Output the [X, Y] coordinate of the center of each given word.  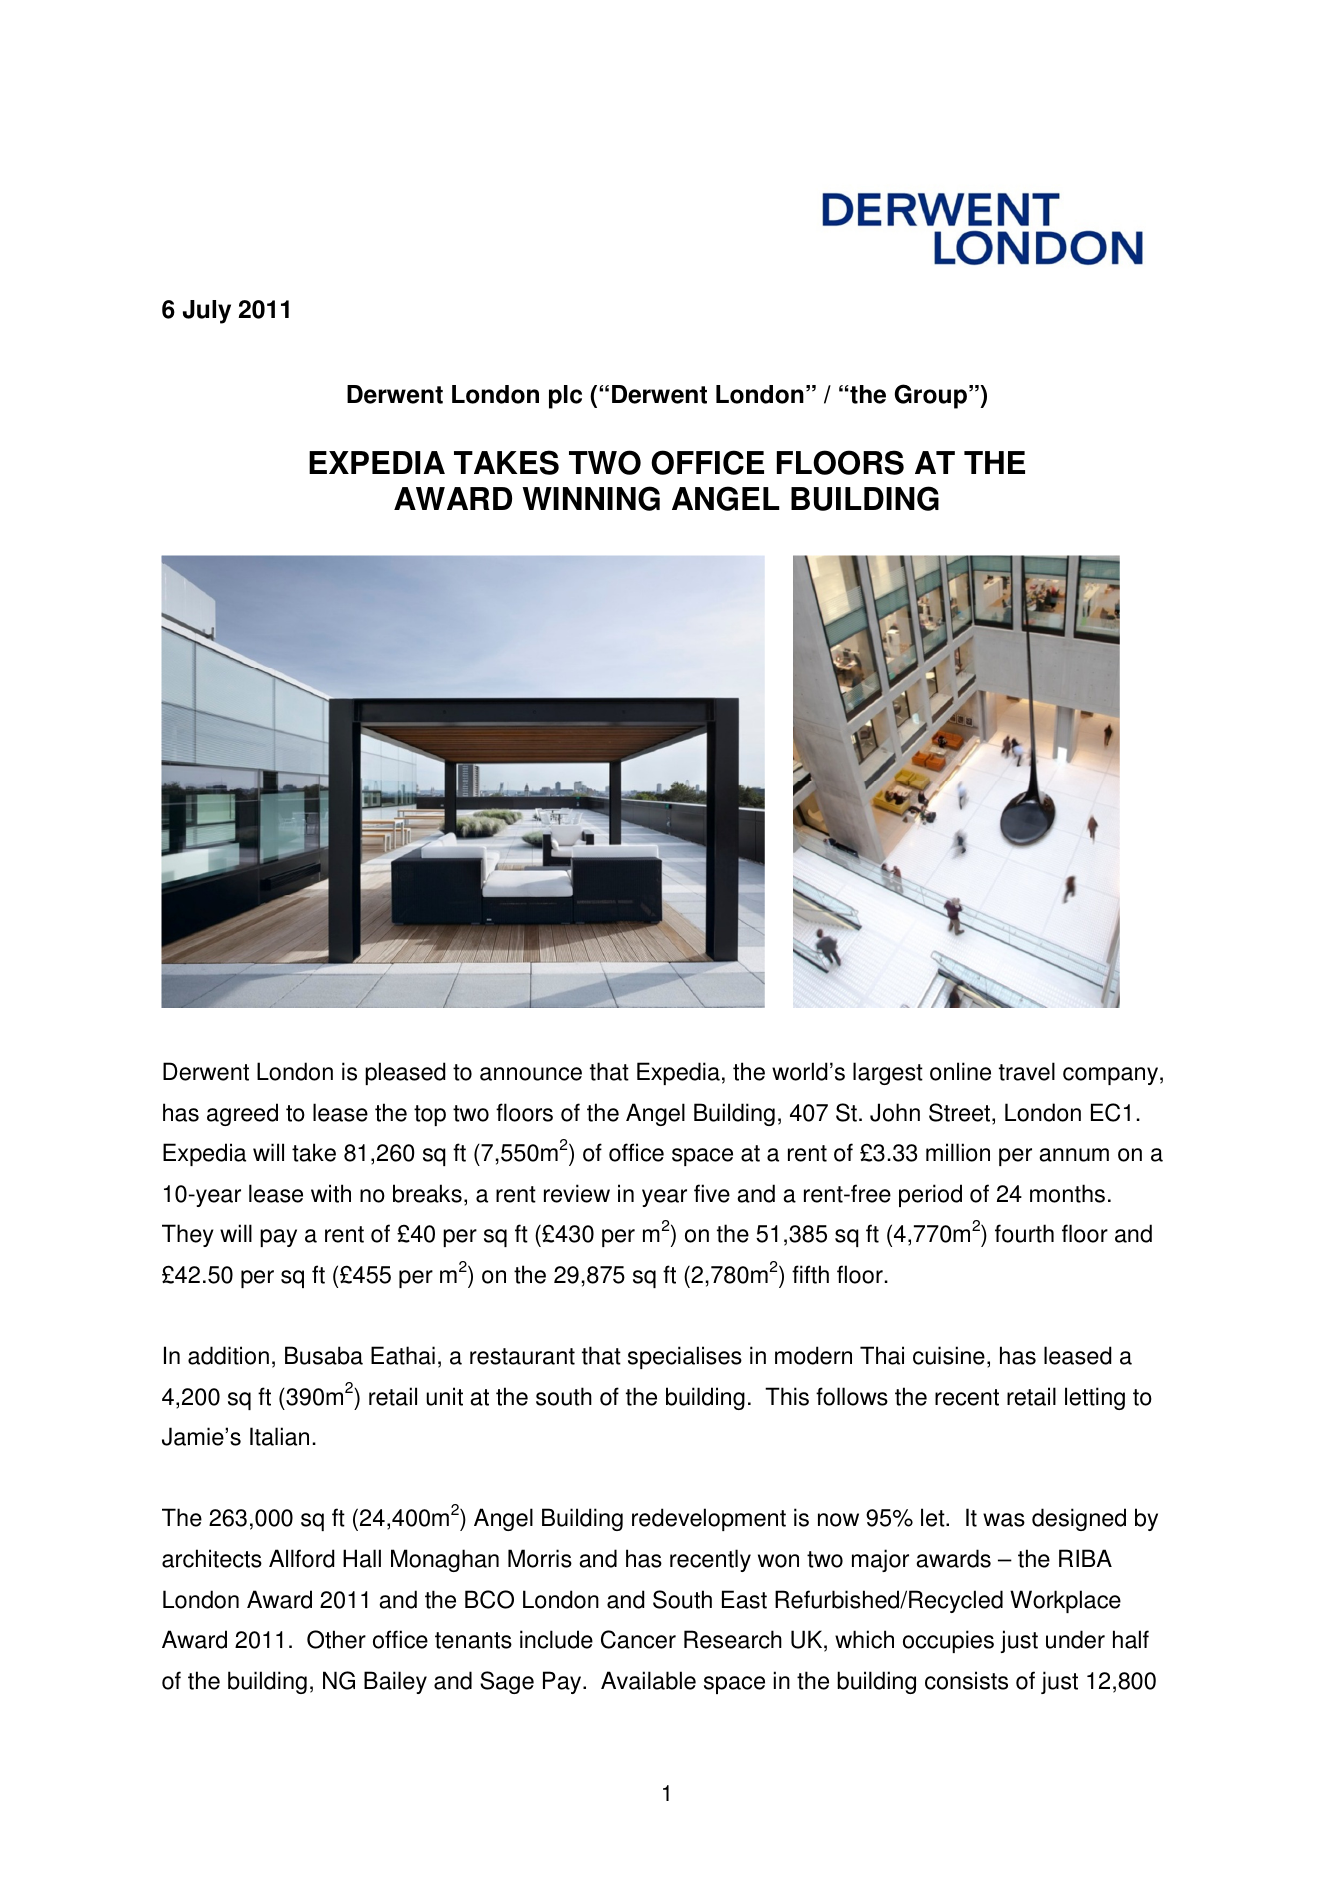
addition [228, 1355]
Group [931, 396]
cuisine [949, 1355]
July [207, 312]
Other [336, 1639]
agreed [242, 1114]
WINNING [591, 498]
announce [531, 1074]
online [960, 1071]
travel [1027, 1071]
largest [888, 1073]
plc [565, 397]
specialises [685, 1357]
